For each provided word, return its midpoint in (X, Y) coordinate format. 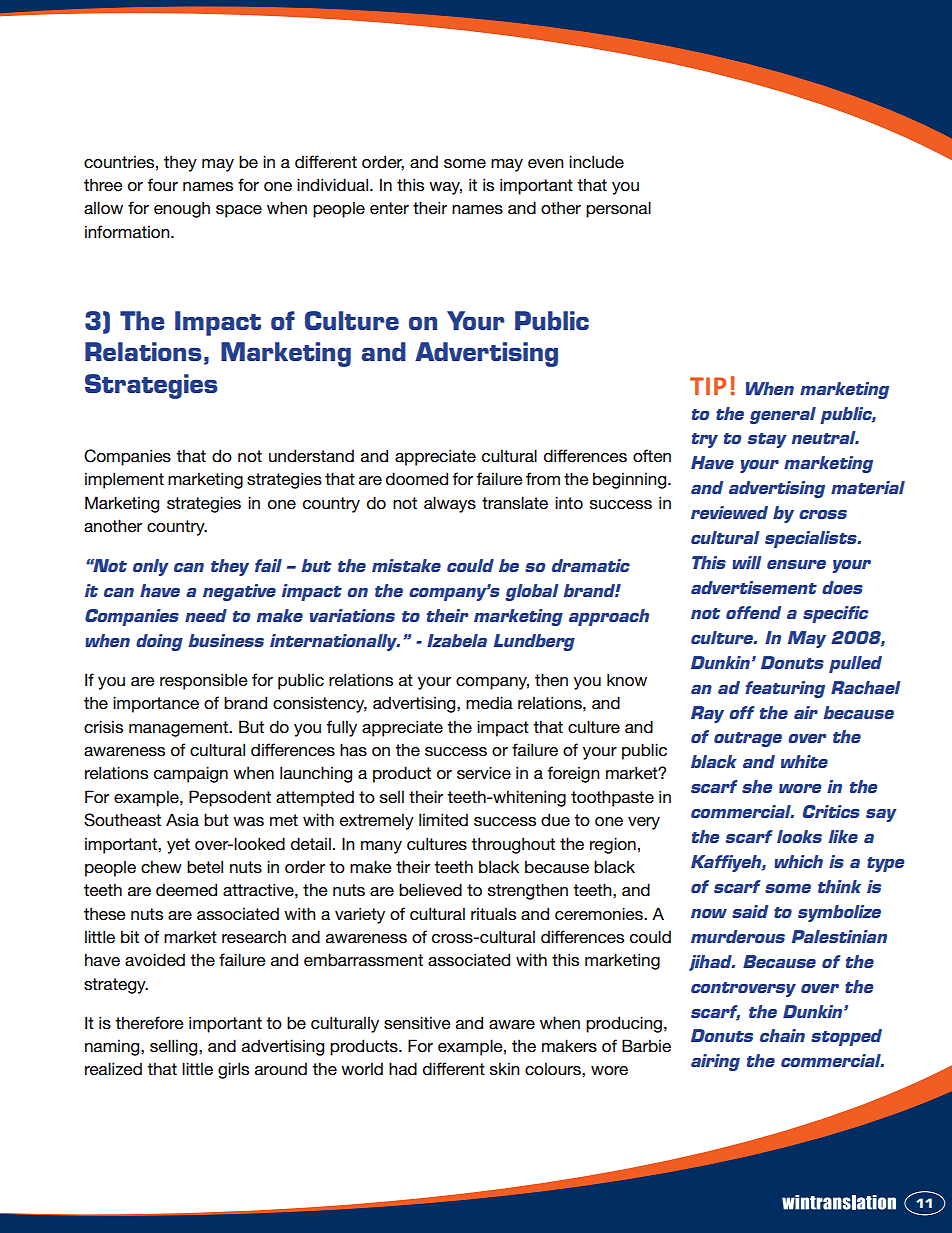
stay (767, 440)
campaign (191, 774)
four (162, 185)
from (543, 479)
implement (124, 480)
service (484, 773)
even (546, 164)
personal (618, 209)
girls (233, 1070)
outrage (748, 739)
